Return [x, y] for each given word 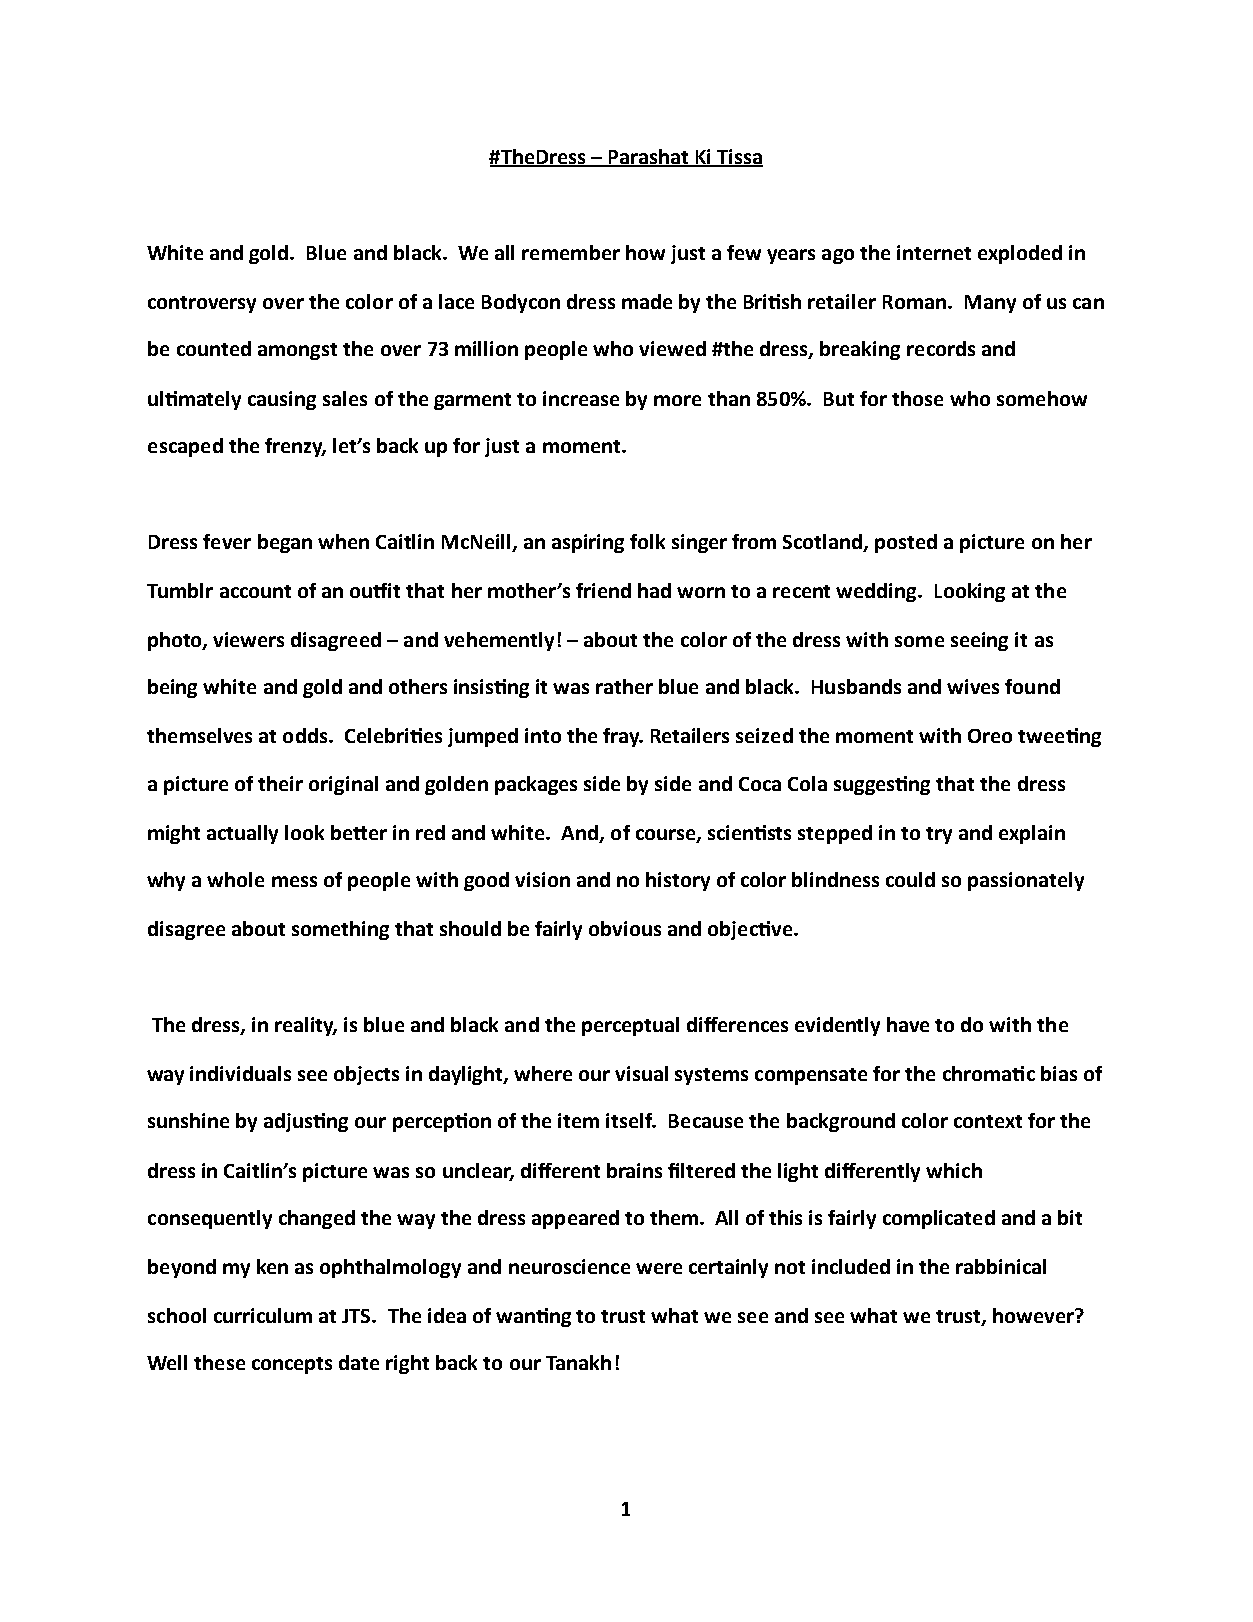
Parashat [649, 158]
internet [934, 252]
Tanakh [578, 1362]
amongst [297, 351]
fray [622, 737]
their [280, 783]
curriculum [263, 1315]
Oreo [990, 736]
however [1034, 1315]
